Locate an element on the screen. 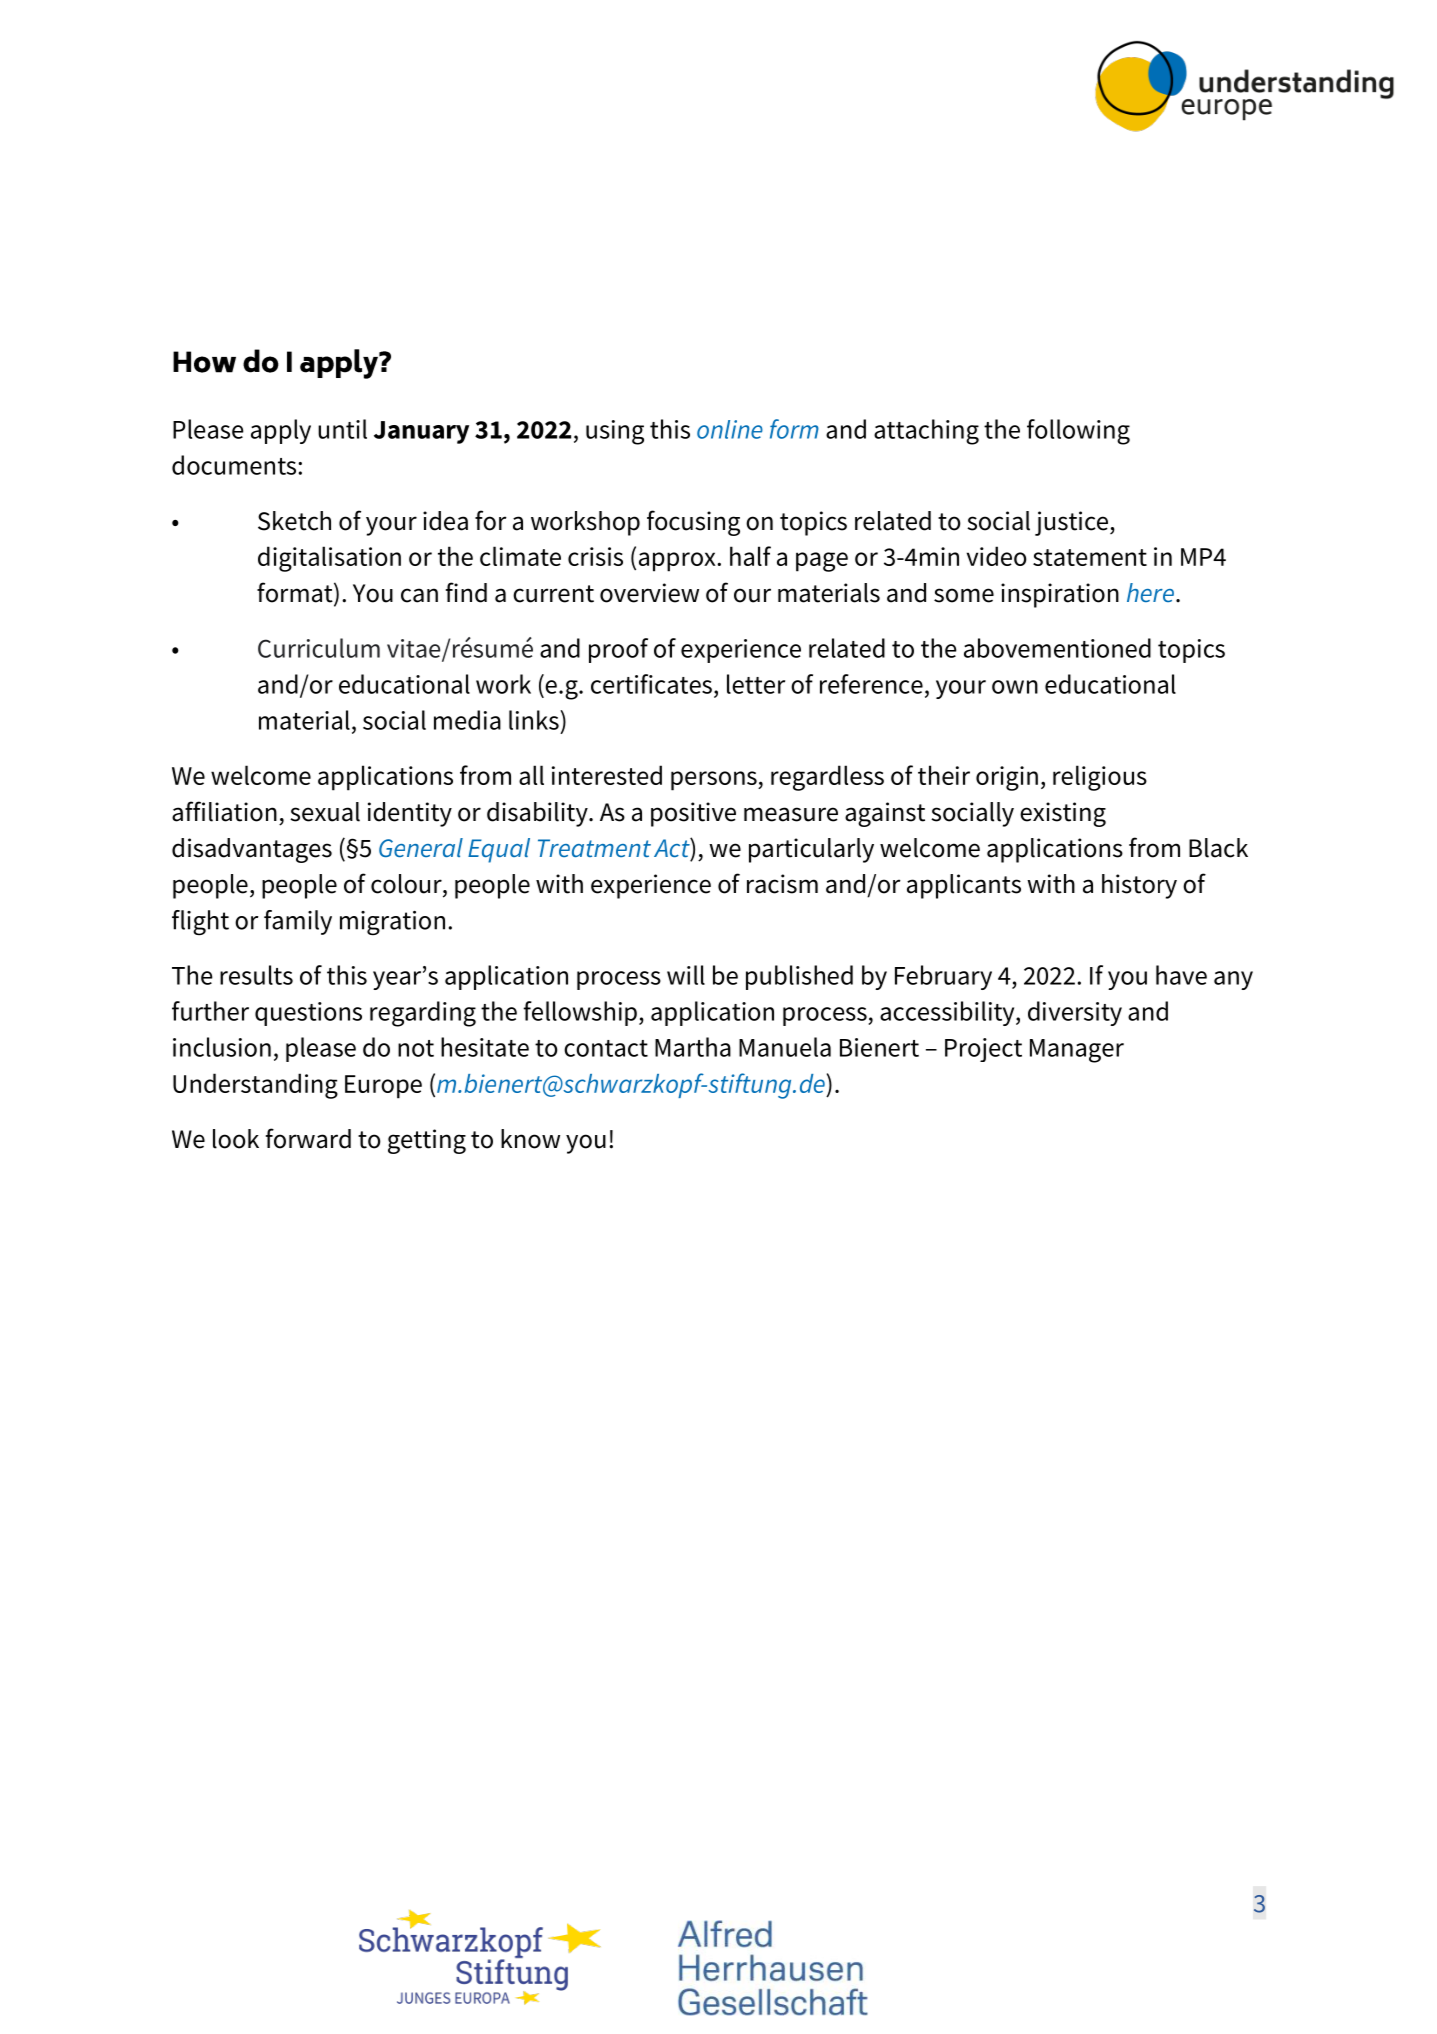 The height and width of the screenshot is (2034, 1437). Curriculum is located at coordinates (319, 648).
